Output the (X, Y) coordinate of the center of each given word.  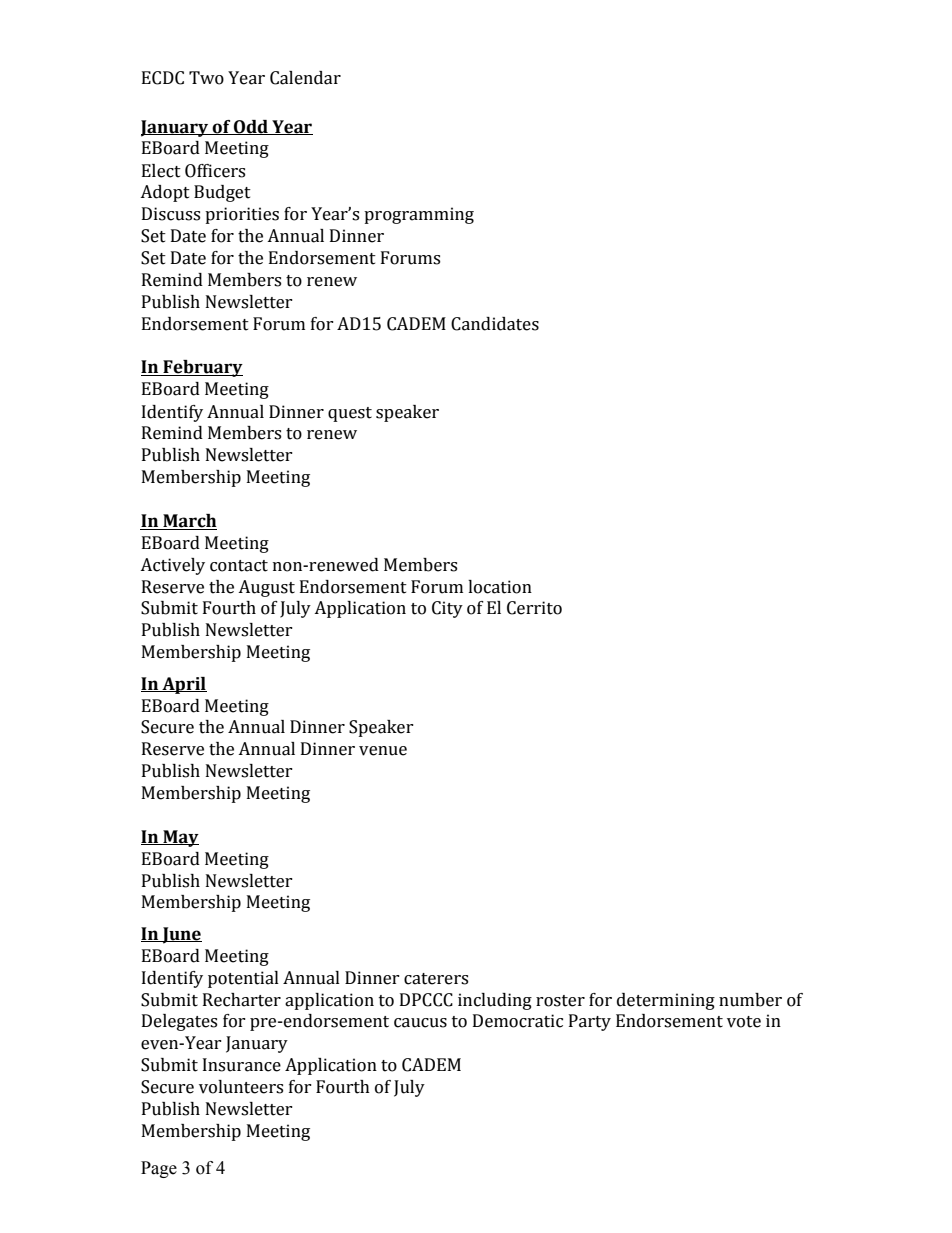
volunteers (241, 1087)
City (447, 609)
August (266, 588)
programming (419, 215)
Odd (251, 127)
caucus (420, 1023)
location (500, 587)
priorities (242, 215)
